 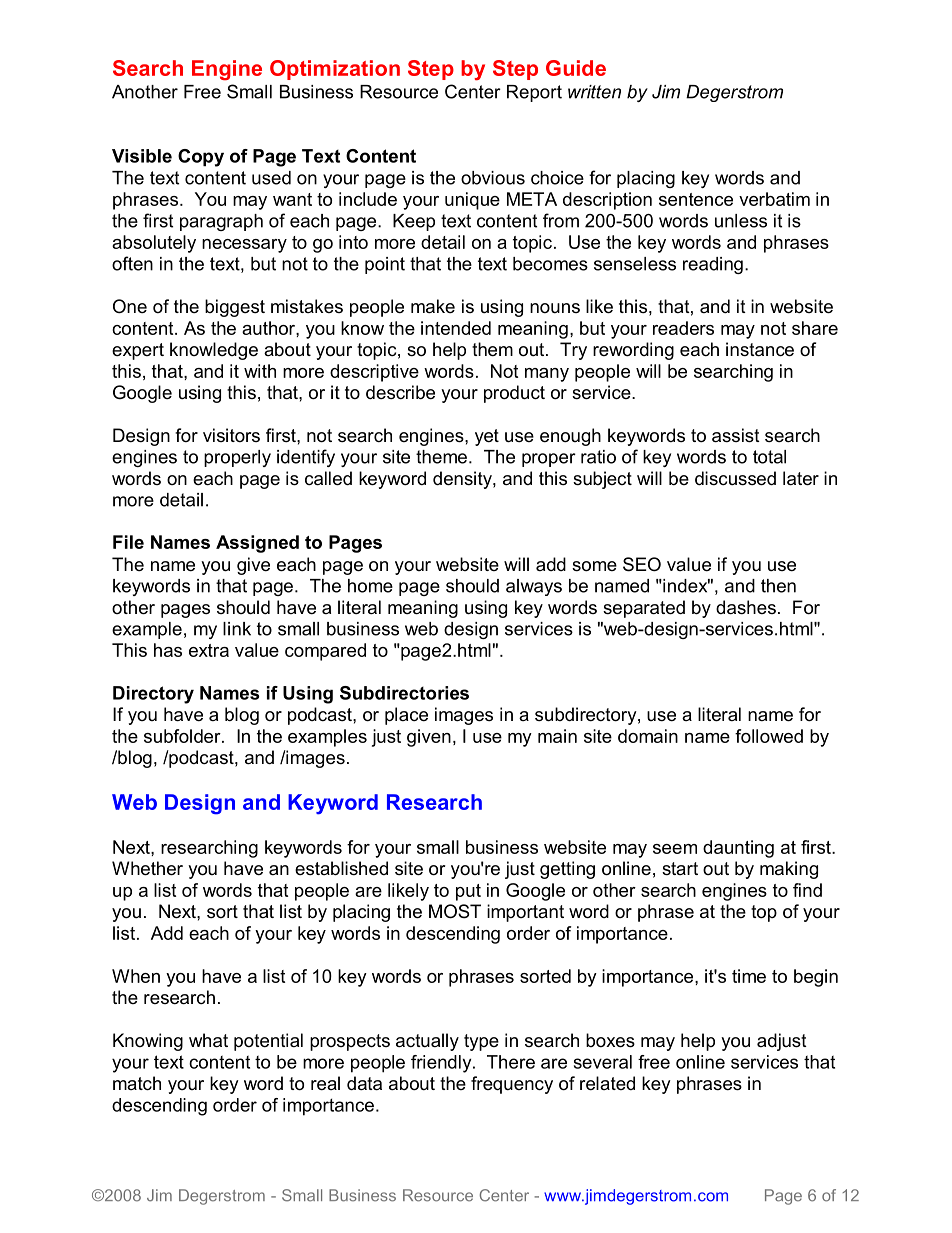 I want to click on visitors, so click(x=231, y=435).
